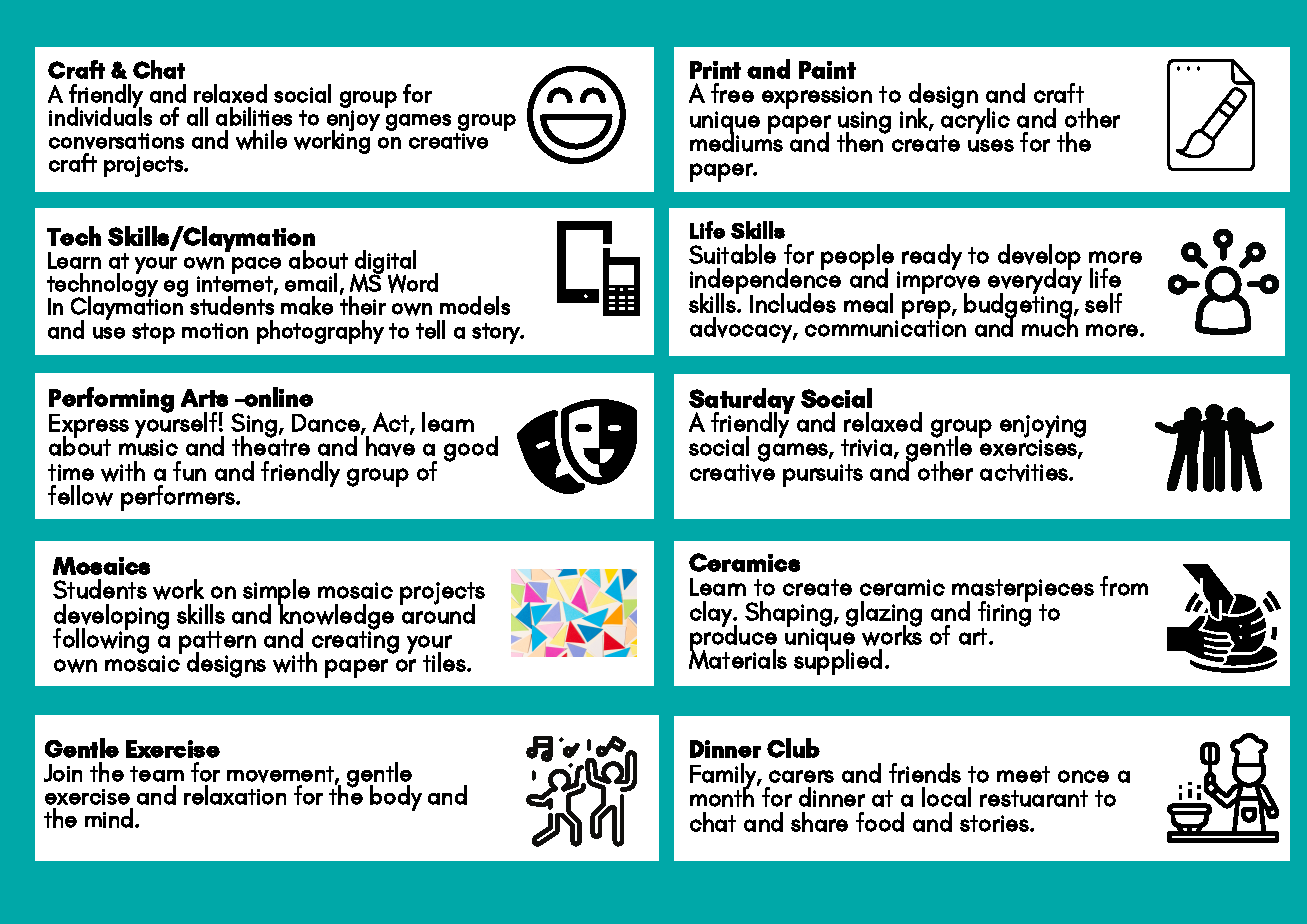 This screenshot has height=924, width=1307. Describe the element at coordinates (1050, 326) in the screenshot. I see `much` at that location.
